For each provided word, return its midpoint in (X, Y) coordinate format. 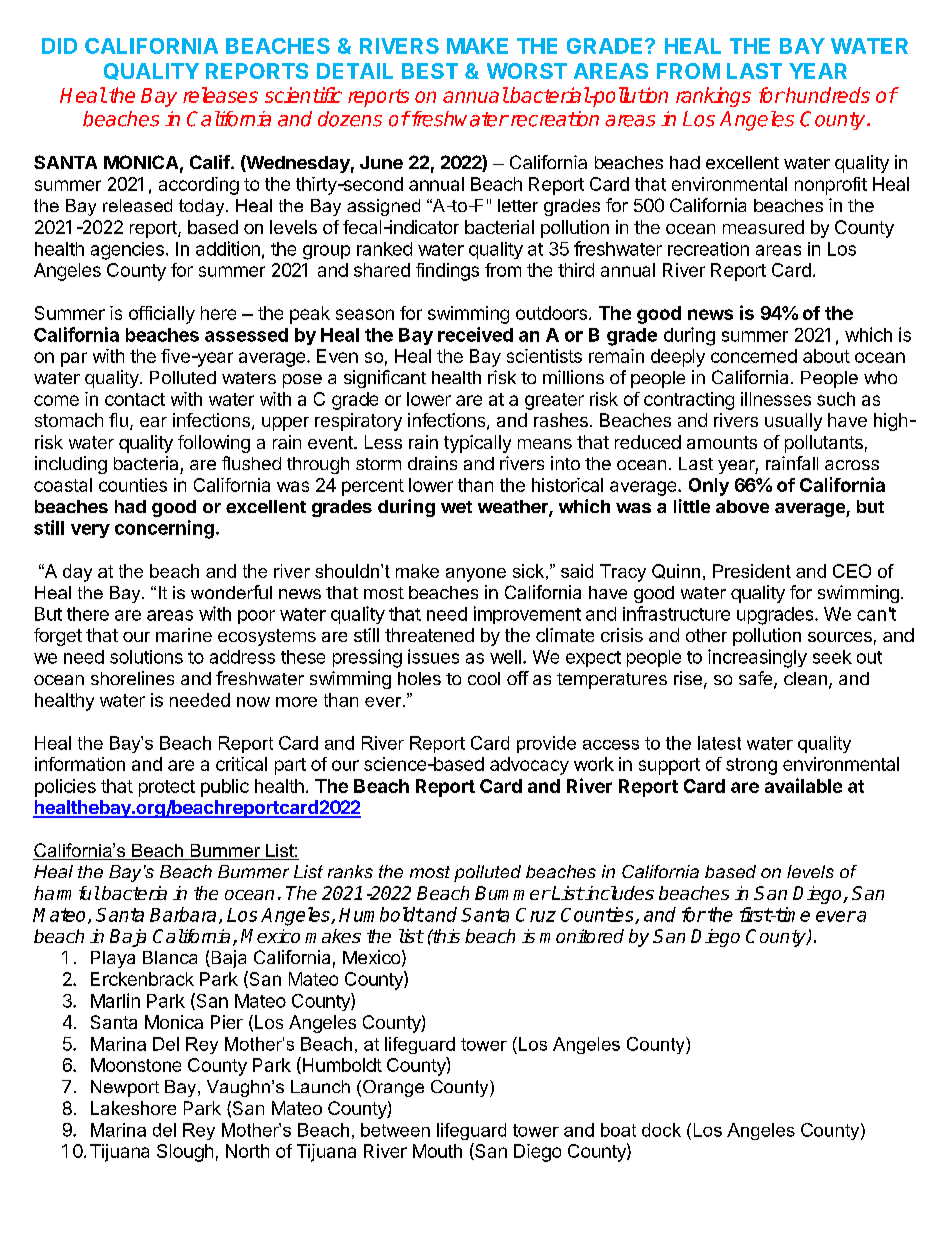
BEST (430, 71)
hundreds (827, 95)
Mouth (437, 1151)
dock (661, 1130)
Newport (125, 1088)
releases (220, 95)
